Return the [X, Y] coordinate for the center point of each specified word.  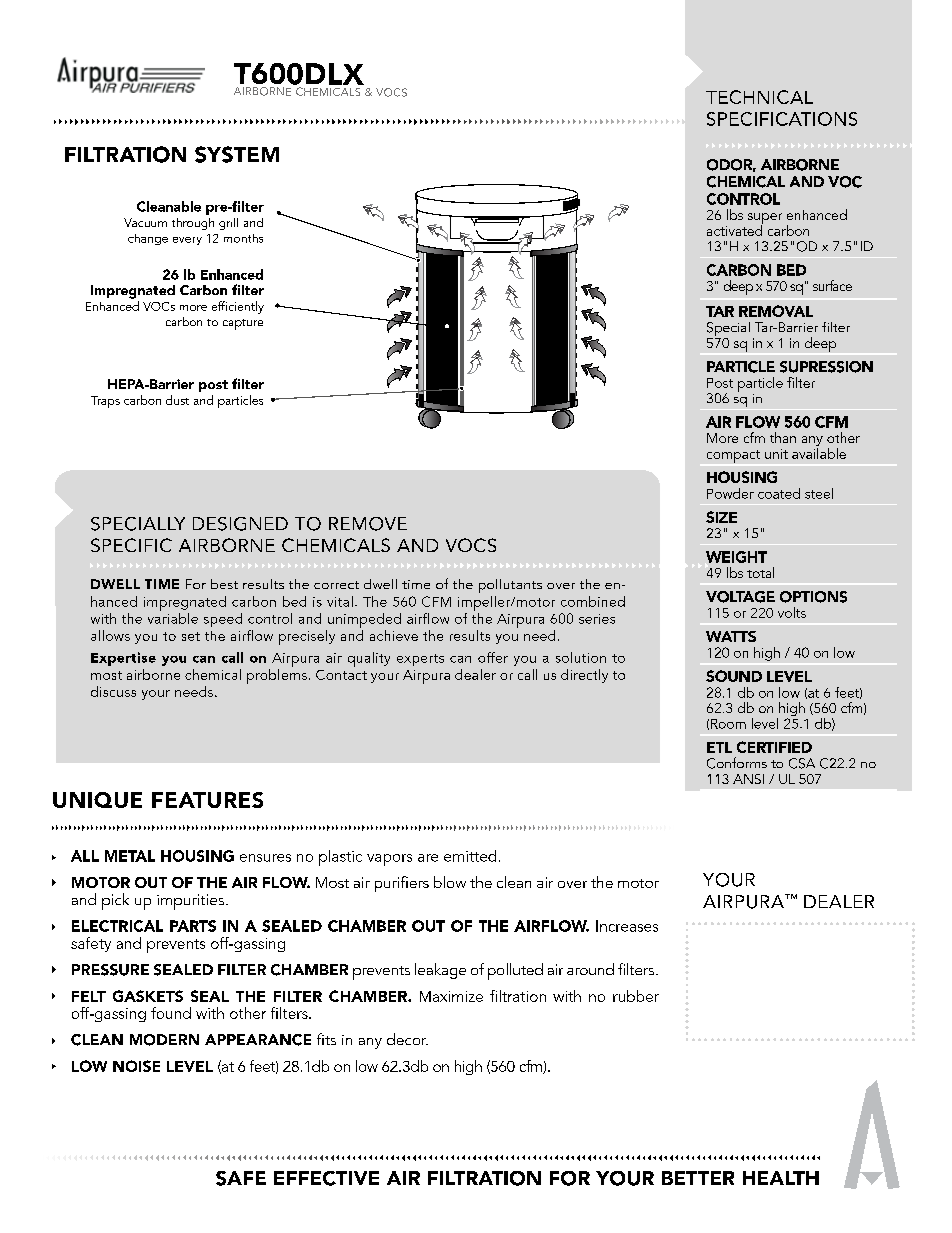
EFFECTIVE [326, 1178]
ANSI [748, 779]
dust [177, 400]
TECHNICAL [759, 97]
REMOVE [368, 524]
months [243, 238]
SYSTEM [237, 154]
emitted [470, 856]
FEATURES [207, 800]
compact [733, 456]
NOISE [136, 1066]
